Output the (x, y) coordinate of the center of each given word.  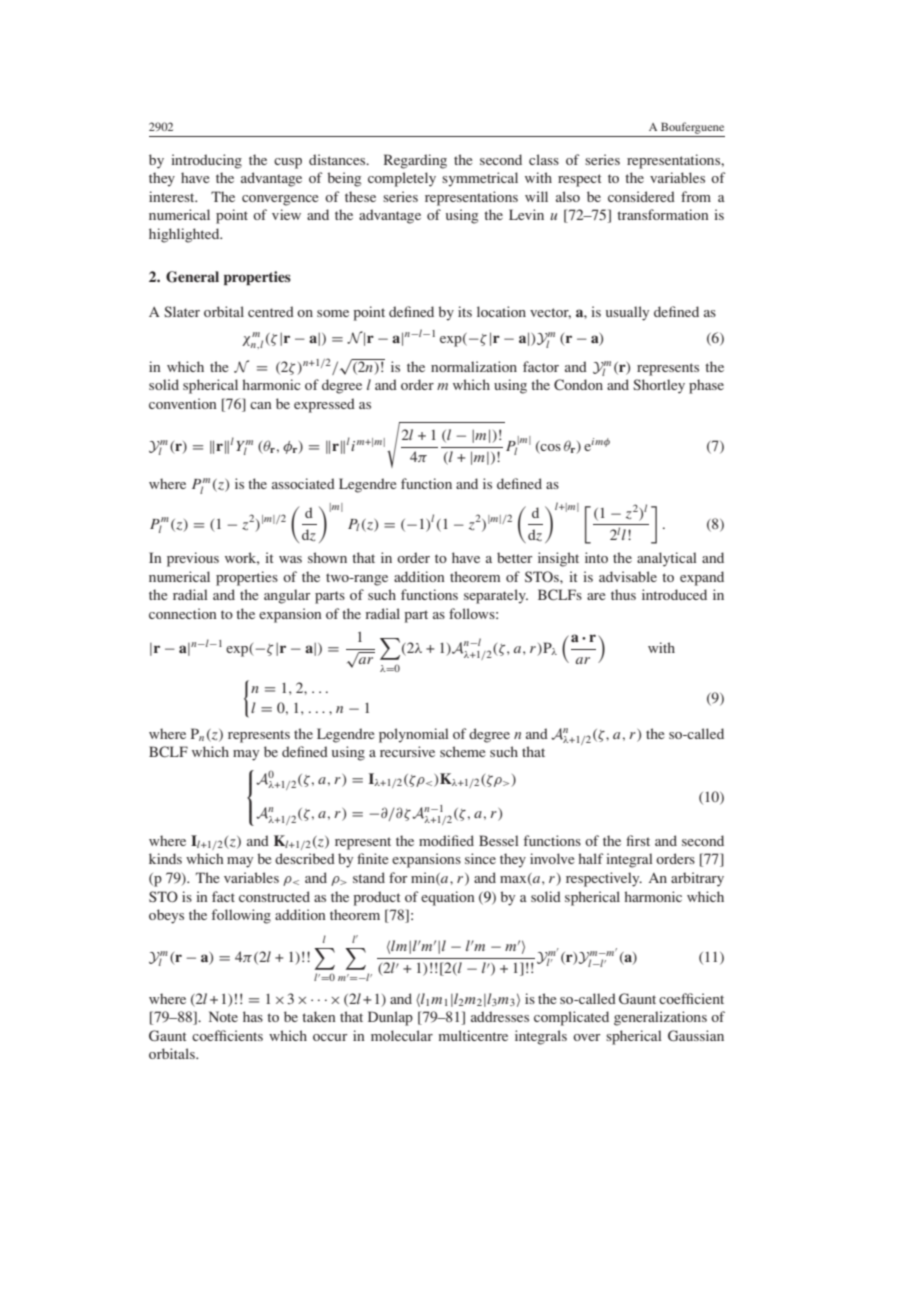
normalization (474, 366)
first (638, 840)
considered (641, 196)
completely (402, 179)
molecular (402, 1035)
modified (446, 840)
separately (496, 596)
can (261, 405)
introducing (206, 161)
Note (223, 1016)
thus (623, 594)
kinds (165, 858)
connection (183, 613)
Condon (578, 384)
